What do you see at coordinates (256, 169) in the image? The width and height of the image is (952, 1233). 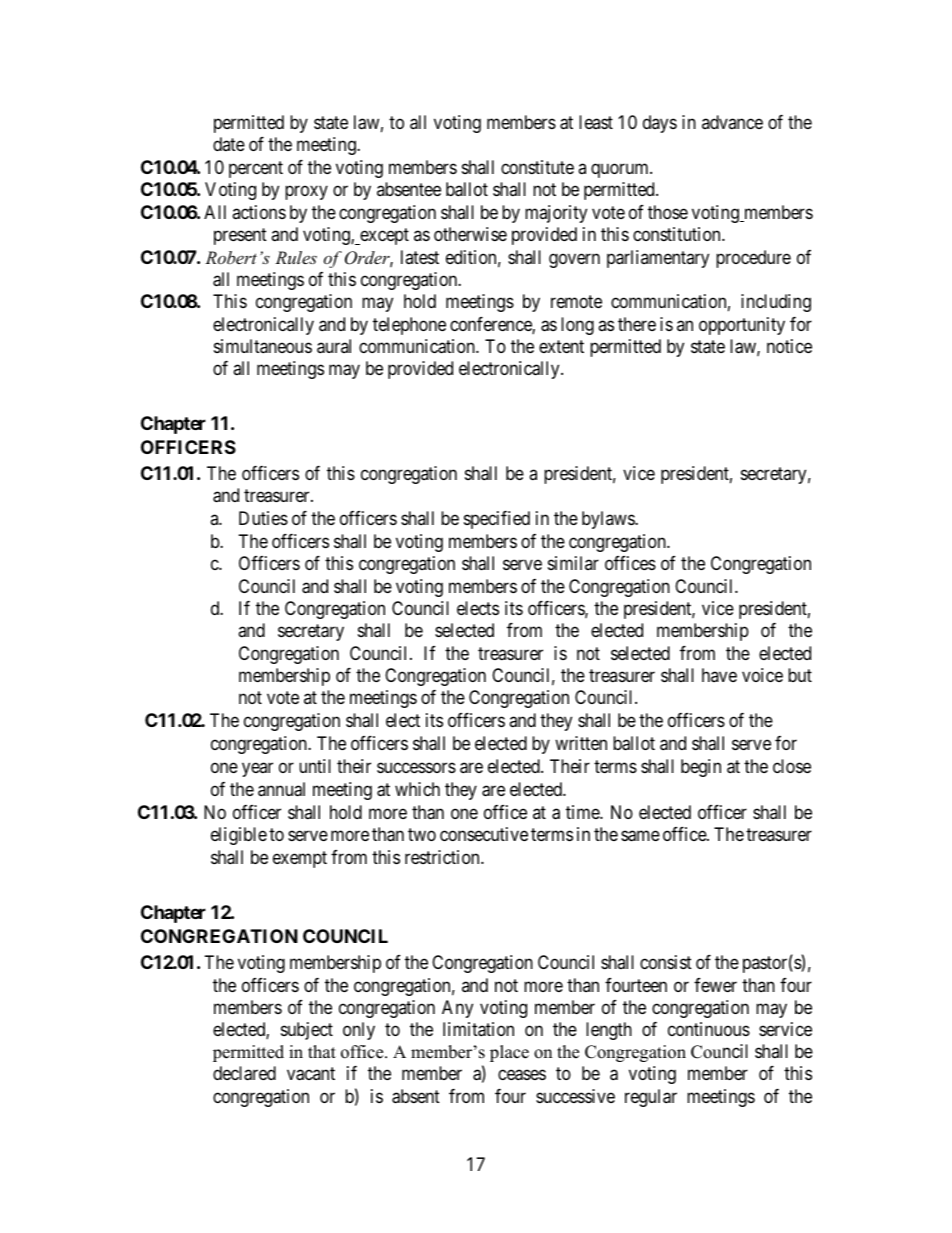 I see `percent` at bounding box center [256, 169].
